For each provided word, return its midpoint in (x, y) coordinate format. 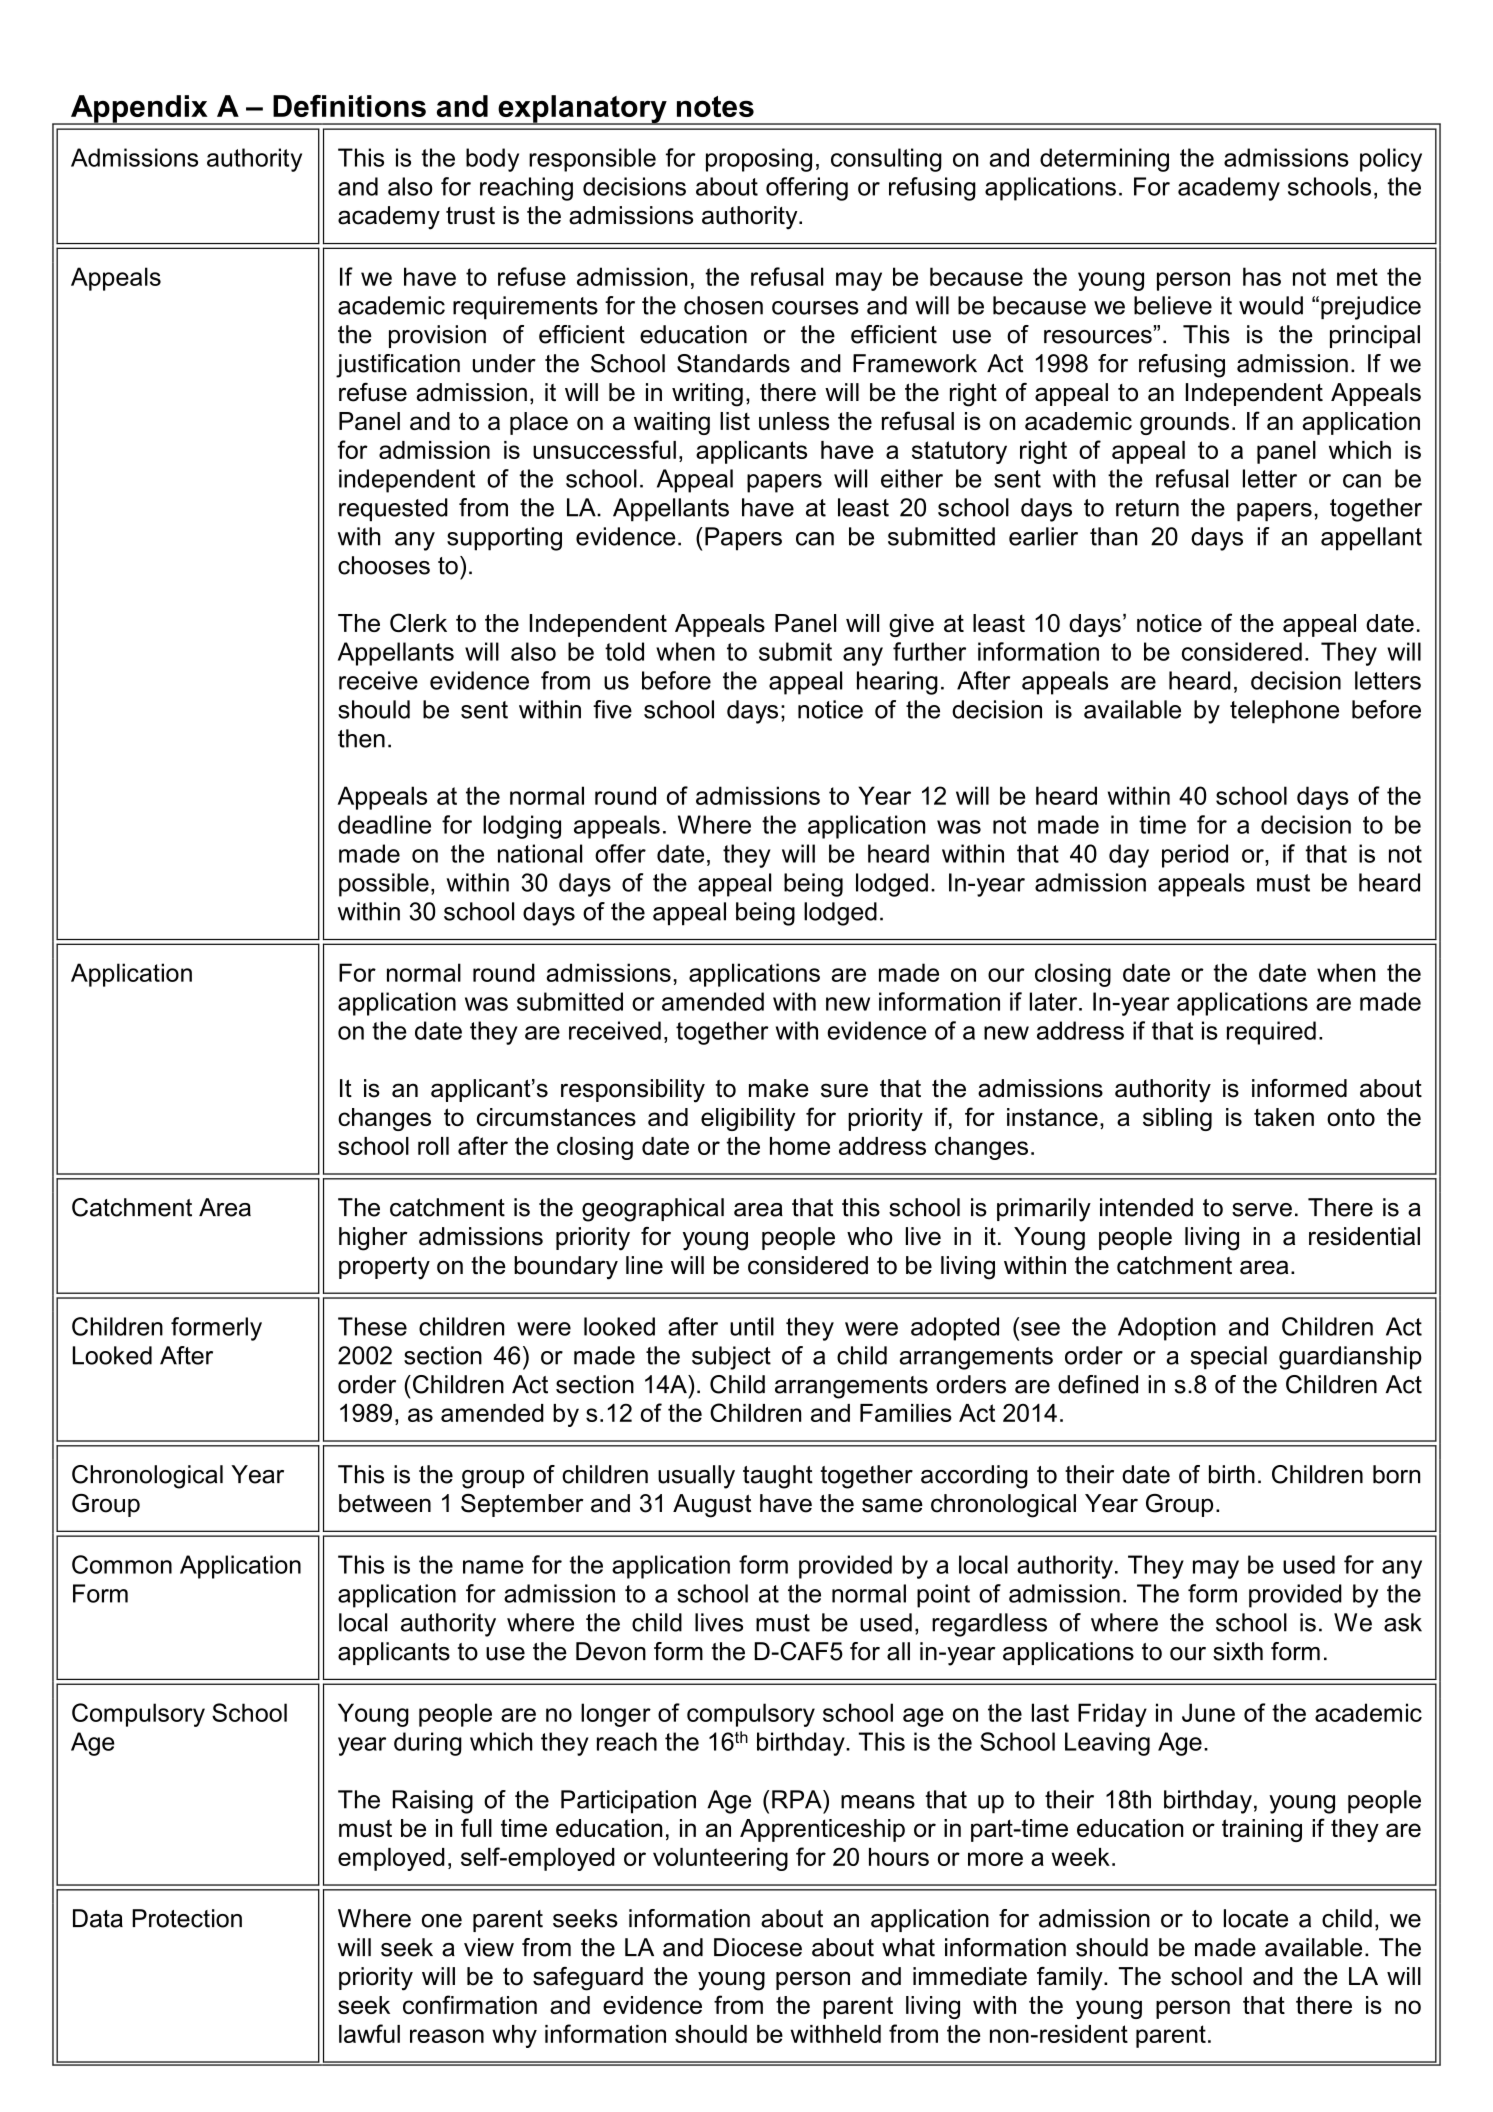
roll (433, 1146)
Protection (187, 1918)
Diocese (758, 1947)
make (779, 1088)
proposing (759, 160)
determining (1104, 160)
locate (1256, 1918)
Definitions (349, 106)
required (1271, 1033)
